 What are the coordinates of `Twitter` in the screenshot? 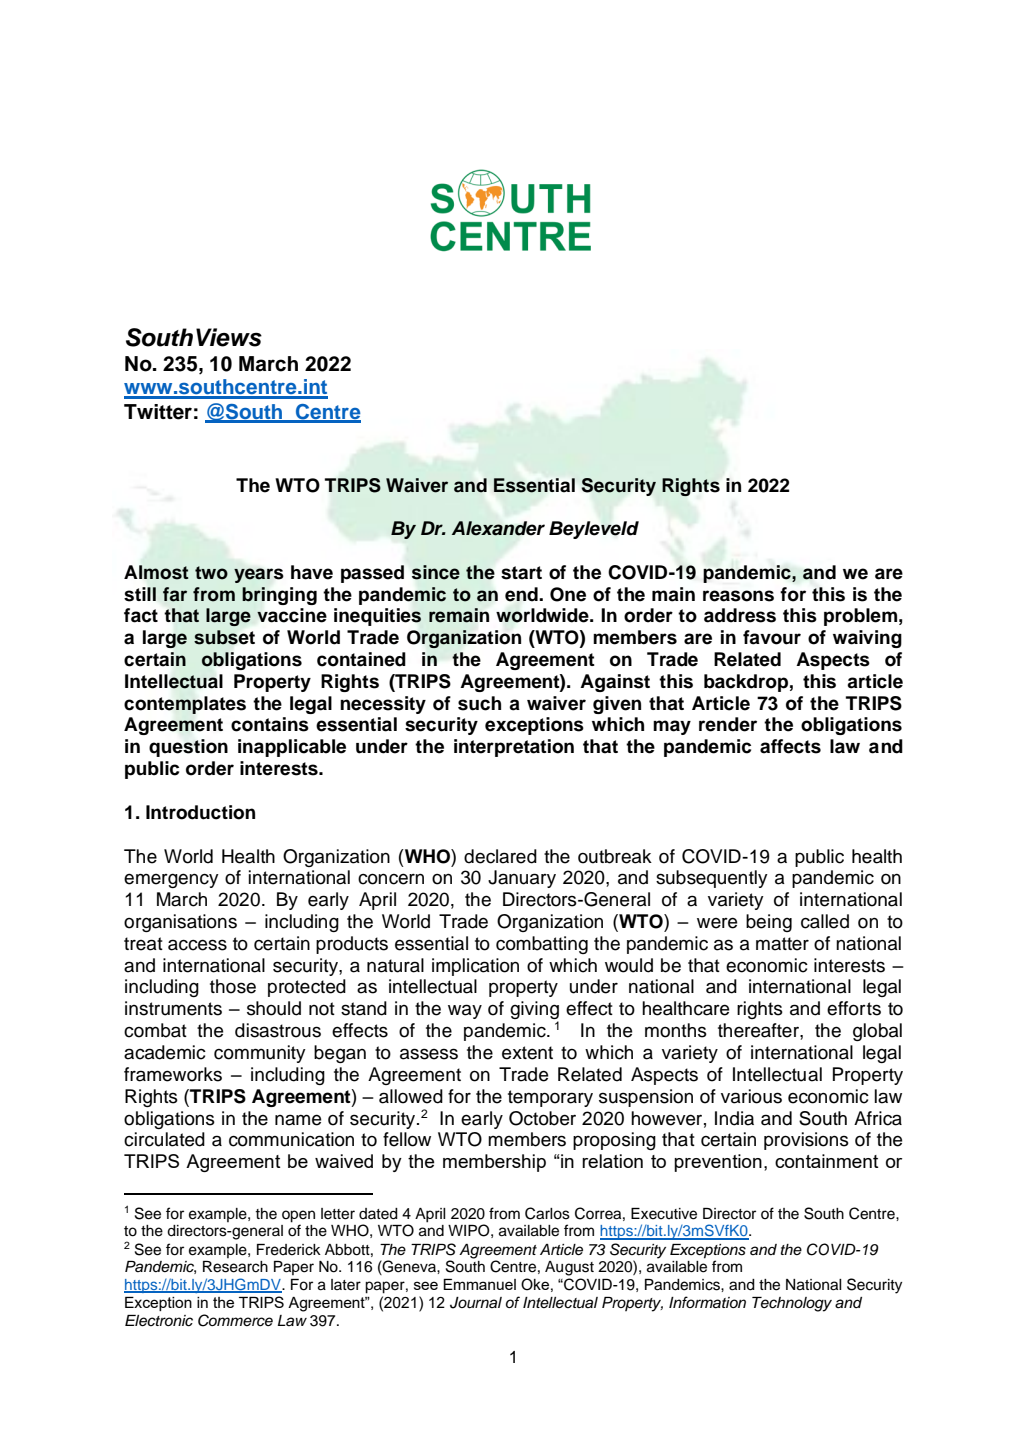 It's located at (158, 412).
